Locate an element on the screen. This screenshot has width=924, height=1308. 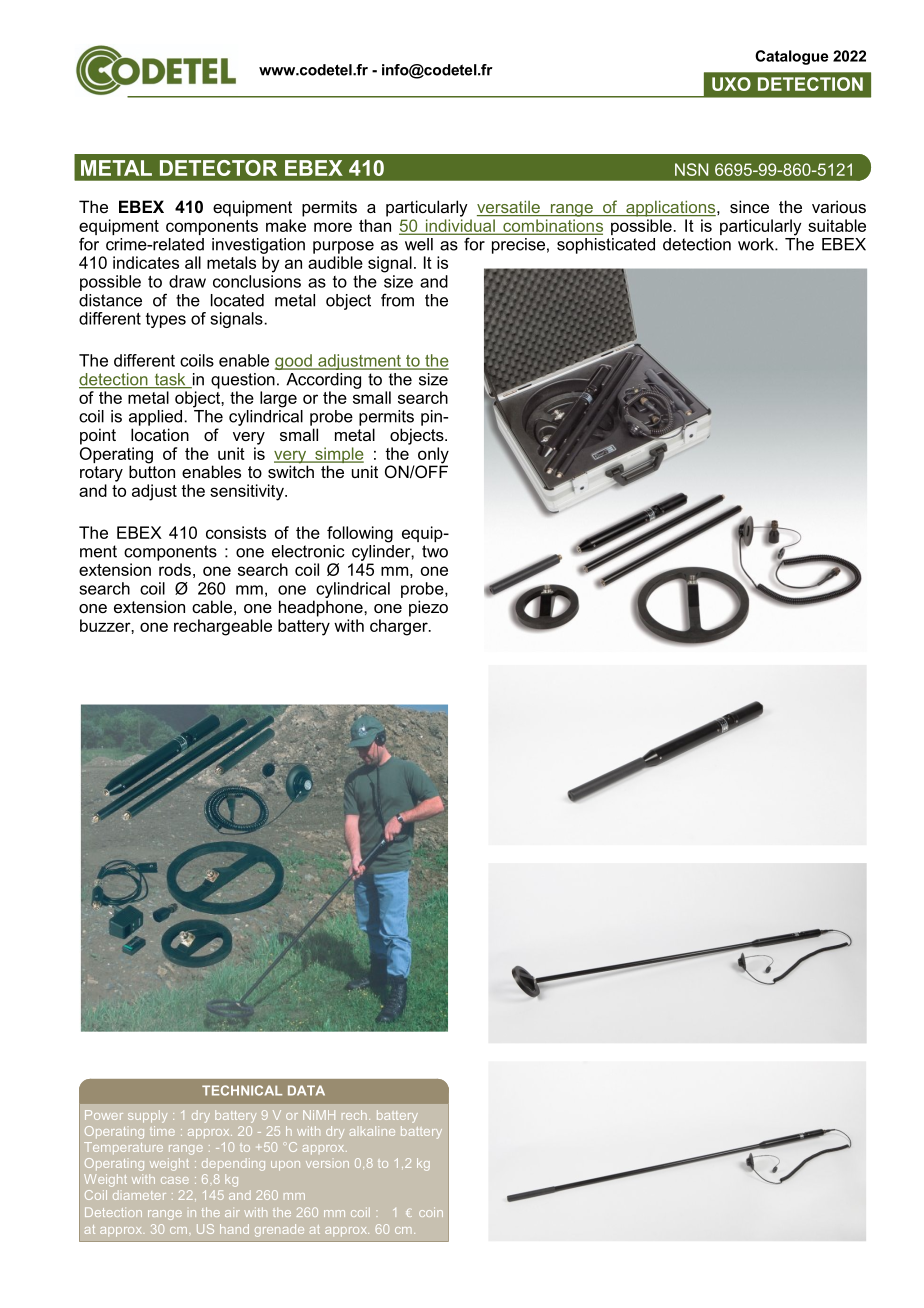
coin is located at coordinates (431, 1212).
